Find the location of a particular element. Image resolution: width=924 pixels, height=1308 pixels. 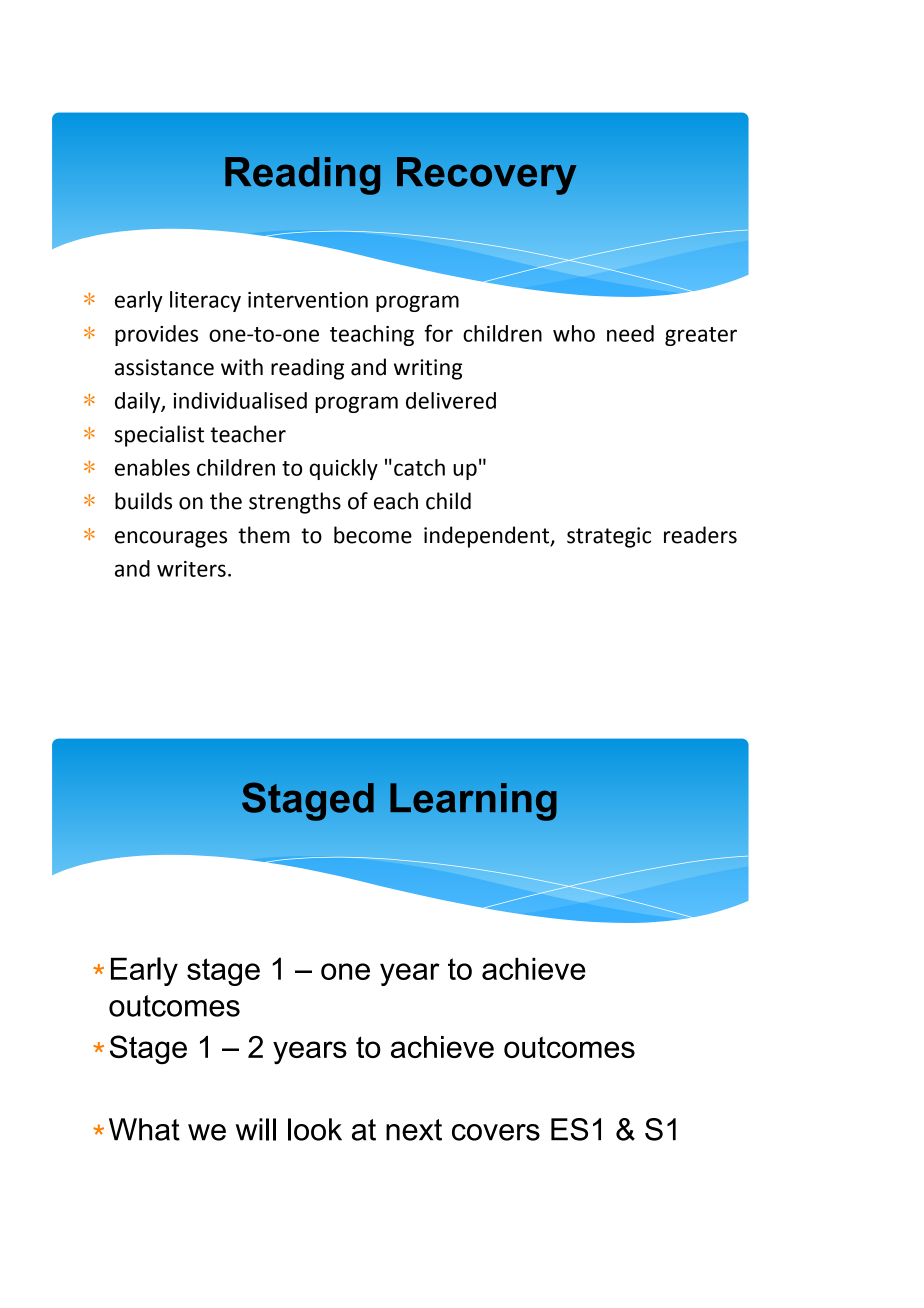

strategic is located at coordinates (609, 537).
